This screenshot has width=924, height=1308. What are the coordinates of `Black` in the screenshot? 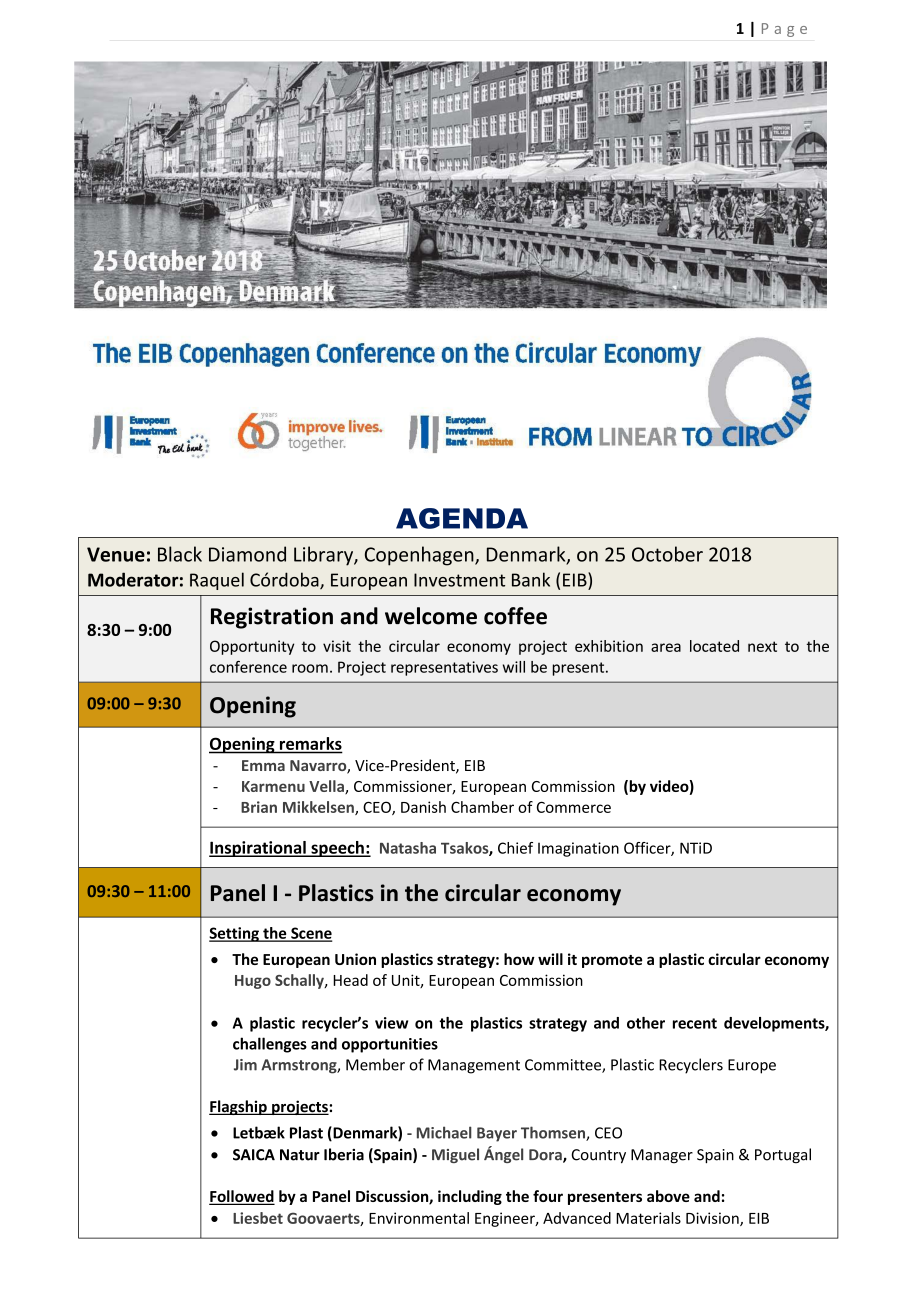 It's located at (180, 554).
